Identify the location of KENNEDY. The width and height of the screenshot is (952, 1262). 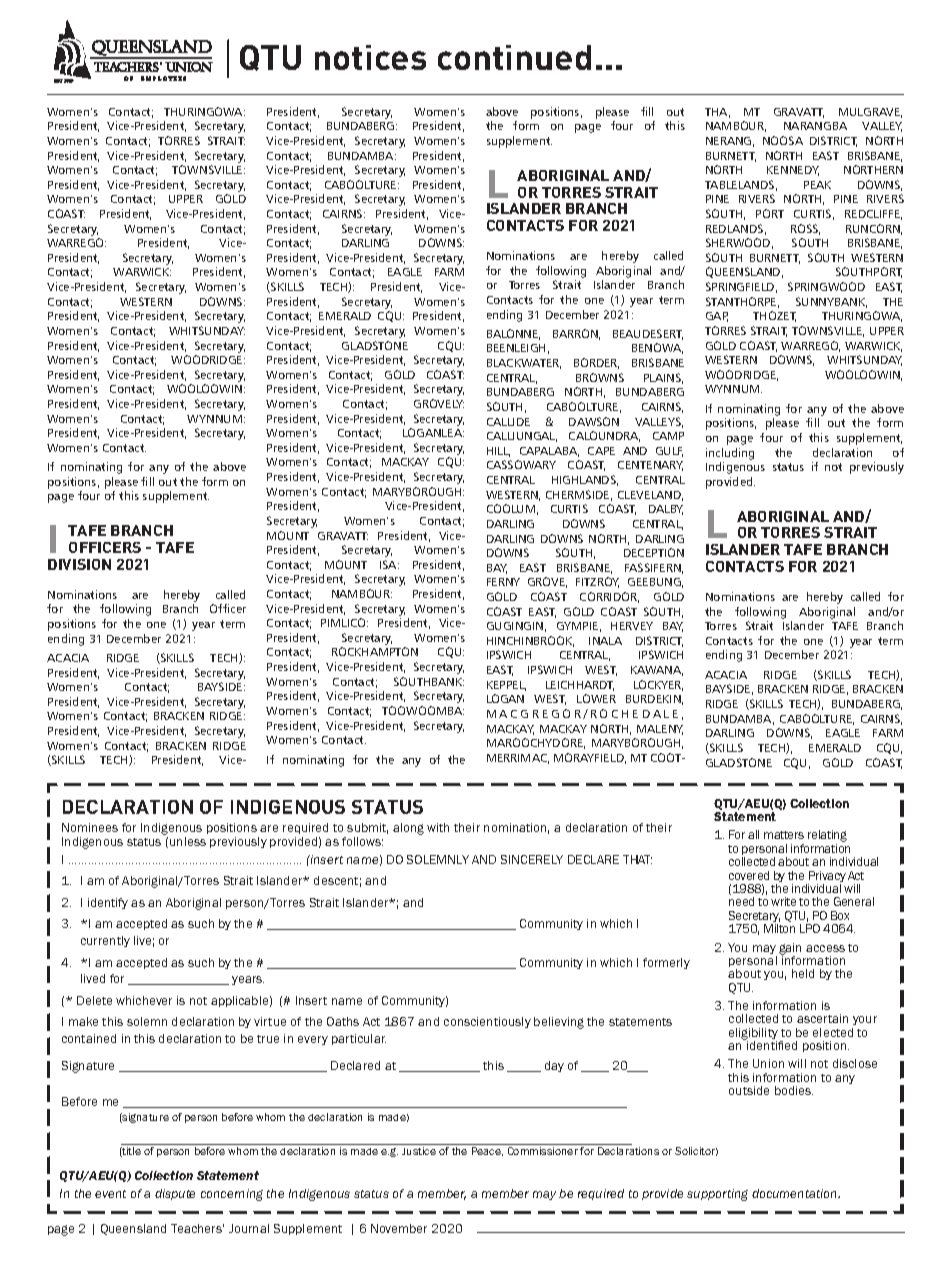
(793, 171).
